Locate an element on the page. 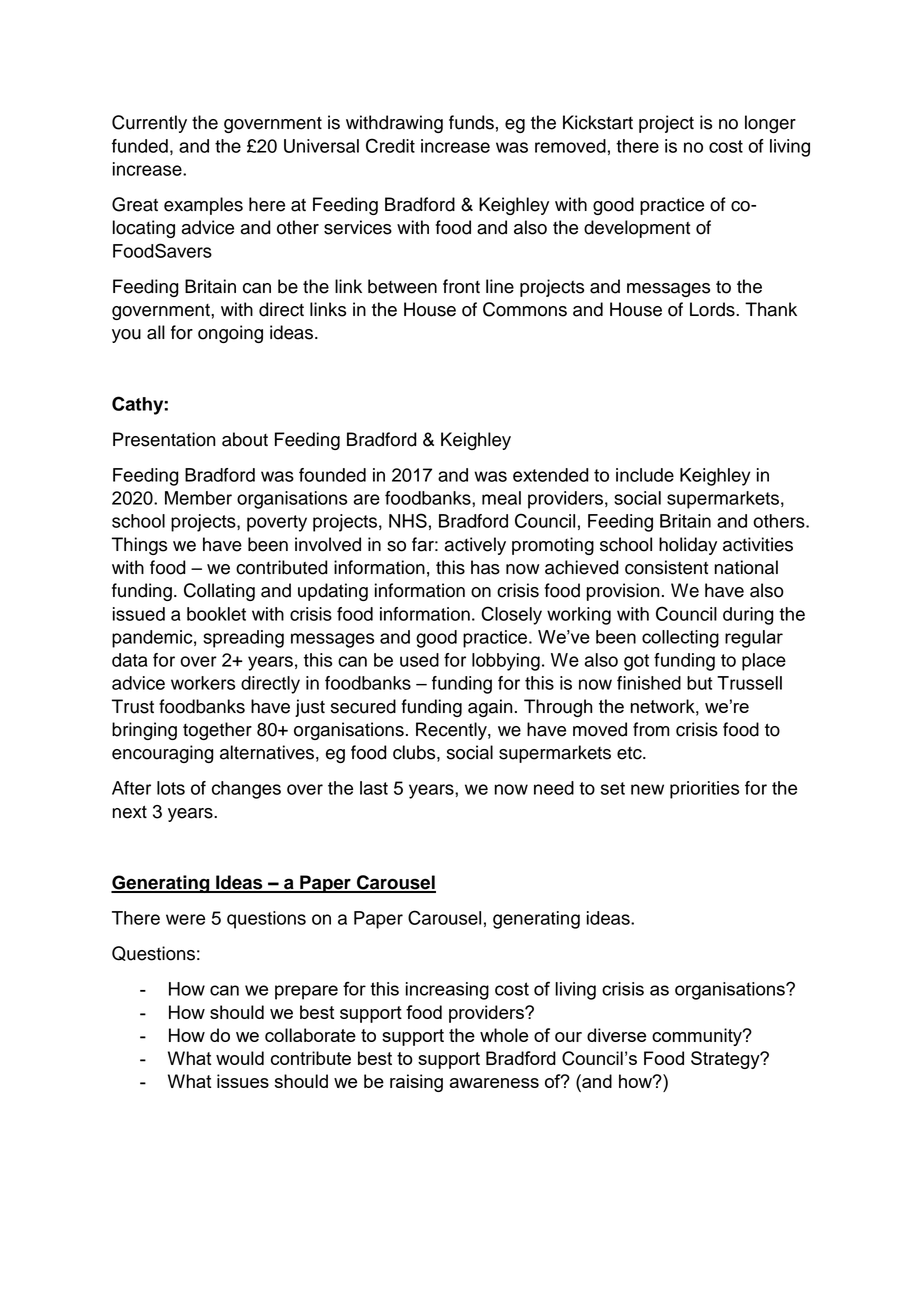 The width and height of the page is (924, 1308). funded is located at coordinates (140, 146).
